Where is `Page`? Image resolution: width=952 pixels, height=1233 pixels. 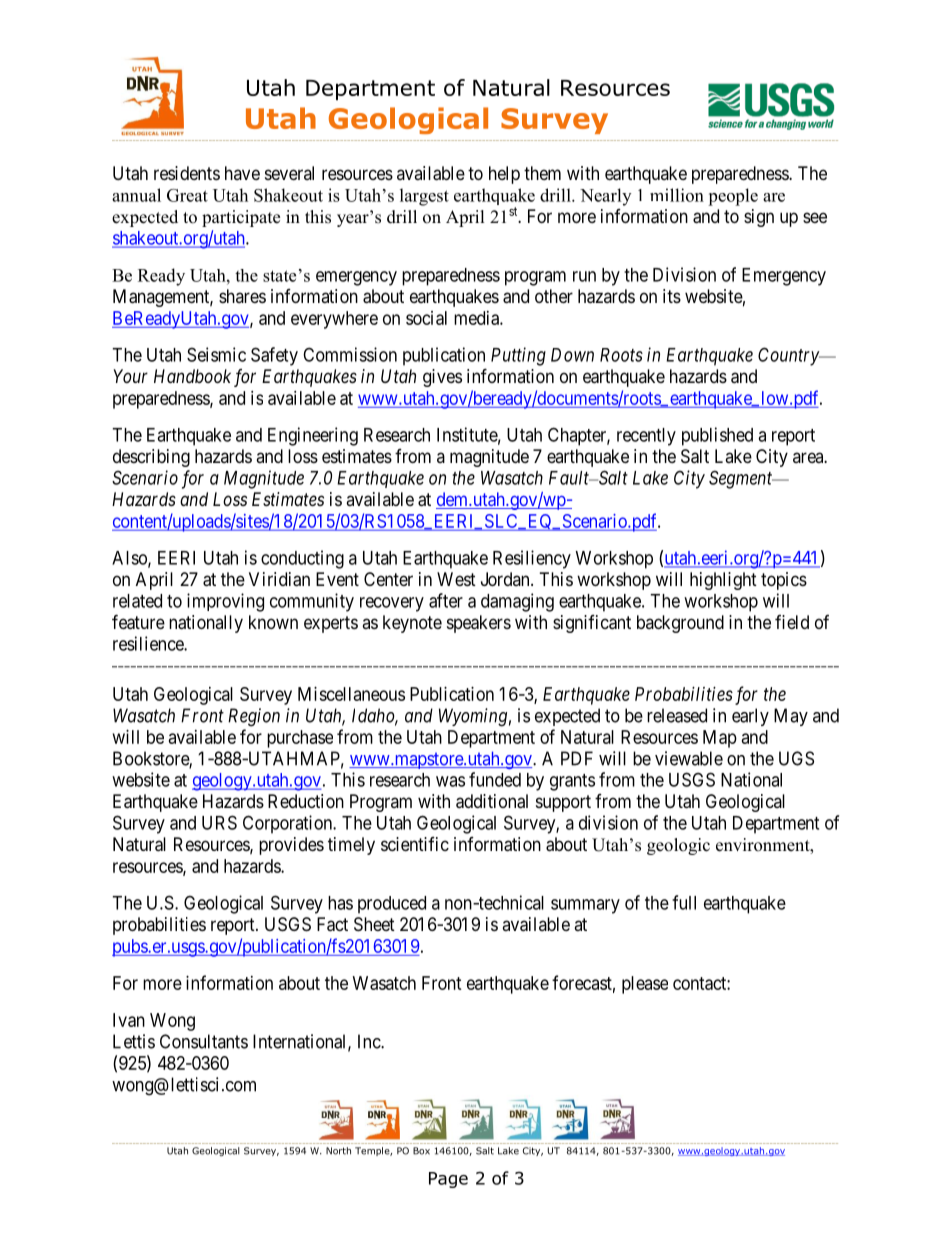 Page is located at coordinates (448, 1180).
